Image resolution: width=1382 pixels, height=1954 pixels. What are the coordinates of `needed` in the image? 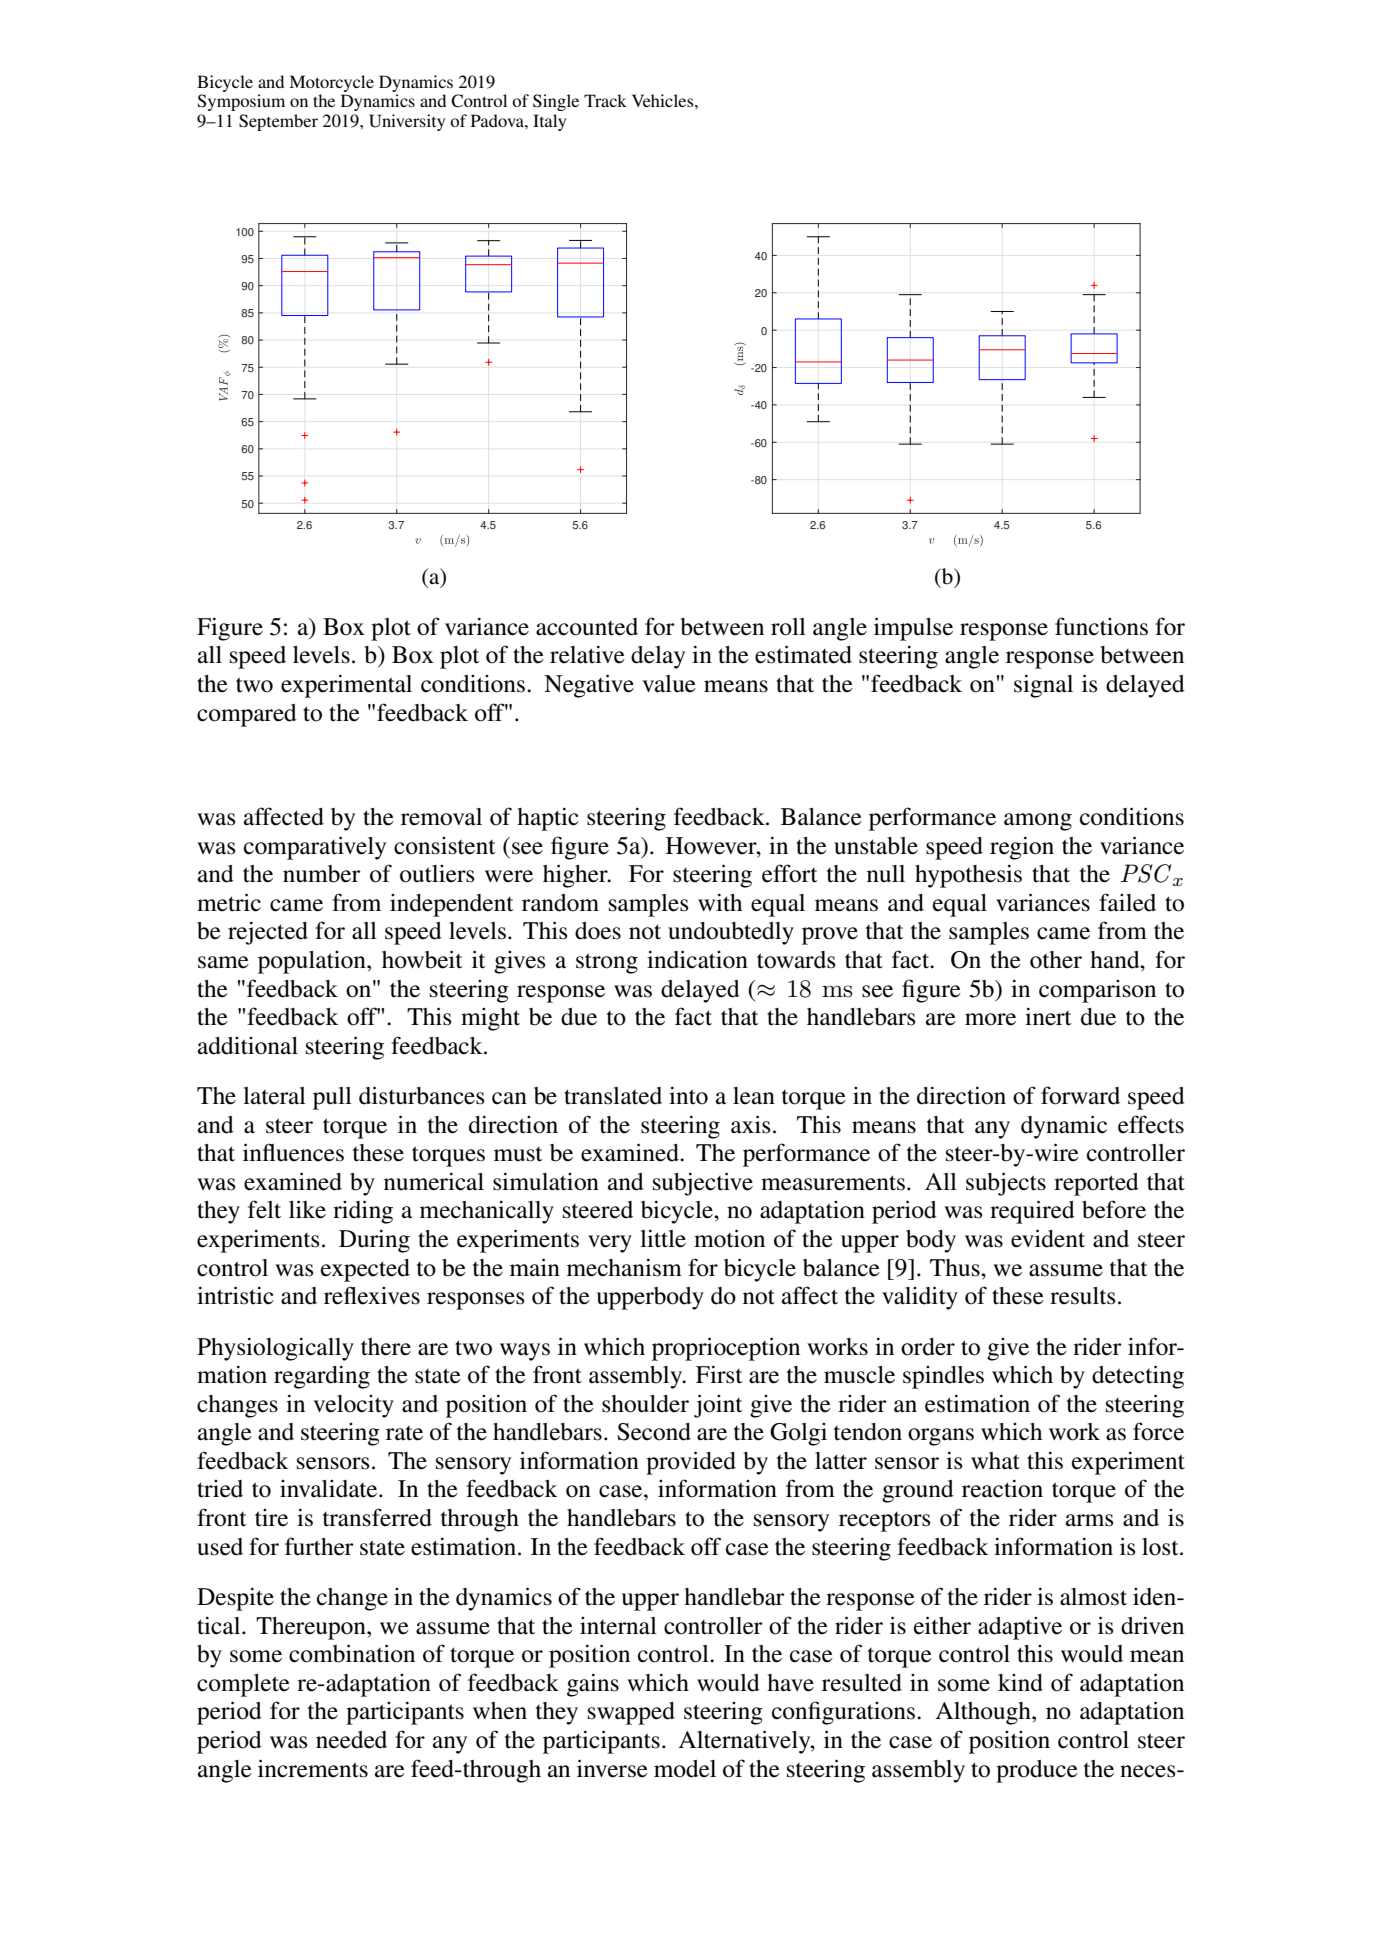 It's located at (351, 1740).
